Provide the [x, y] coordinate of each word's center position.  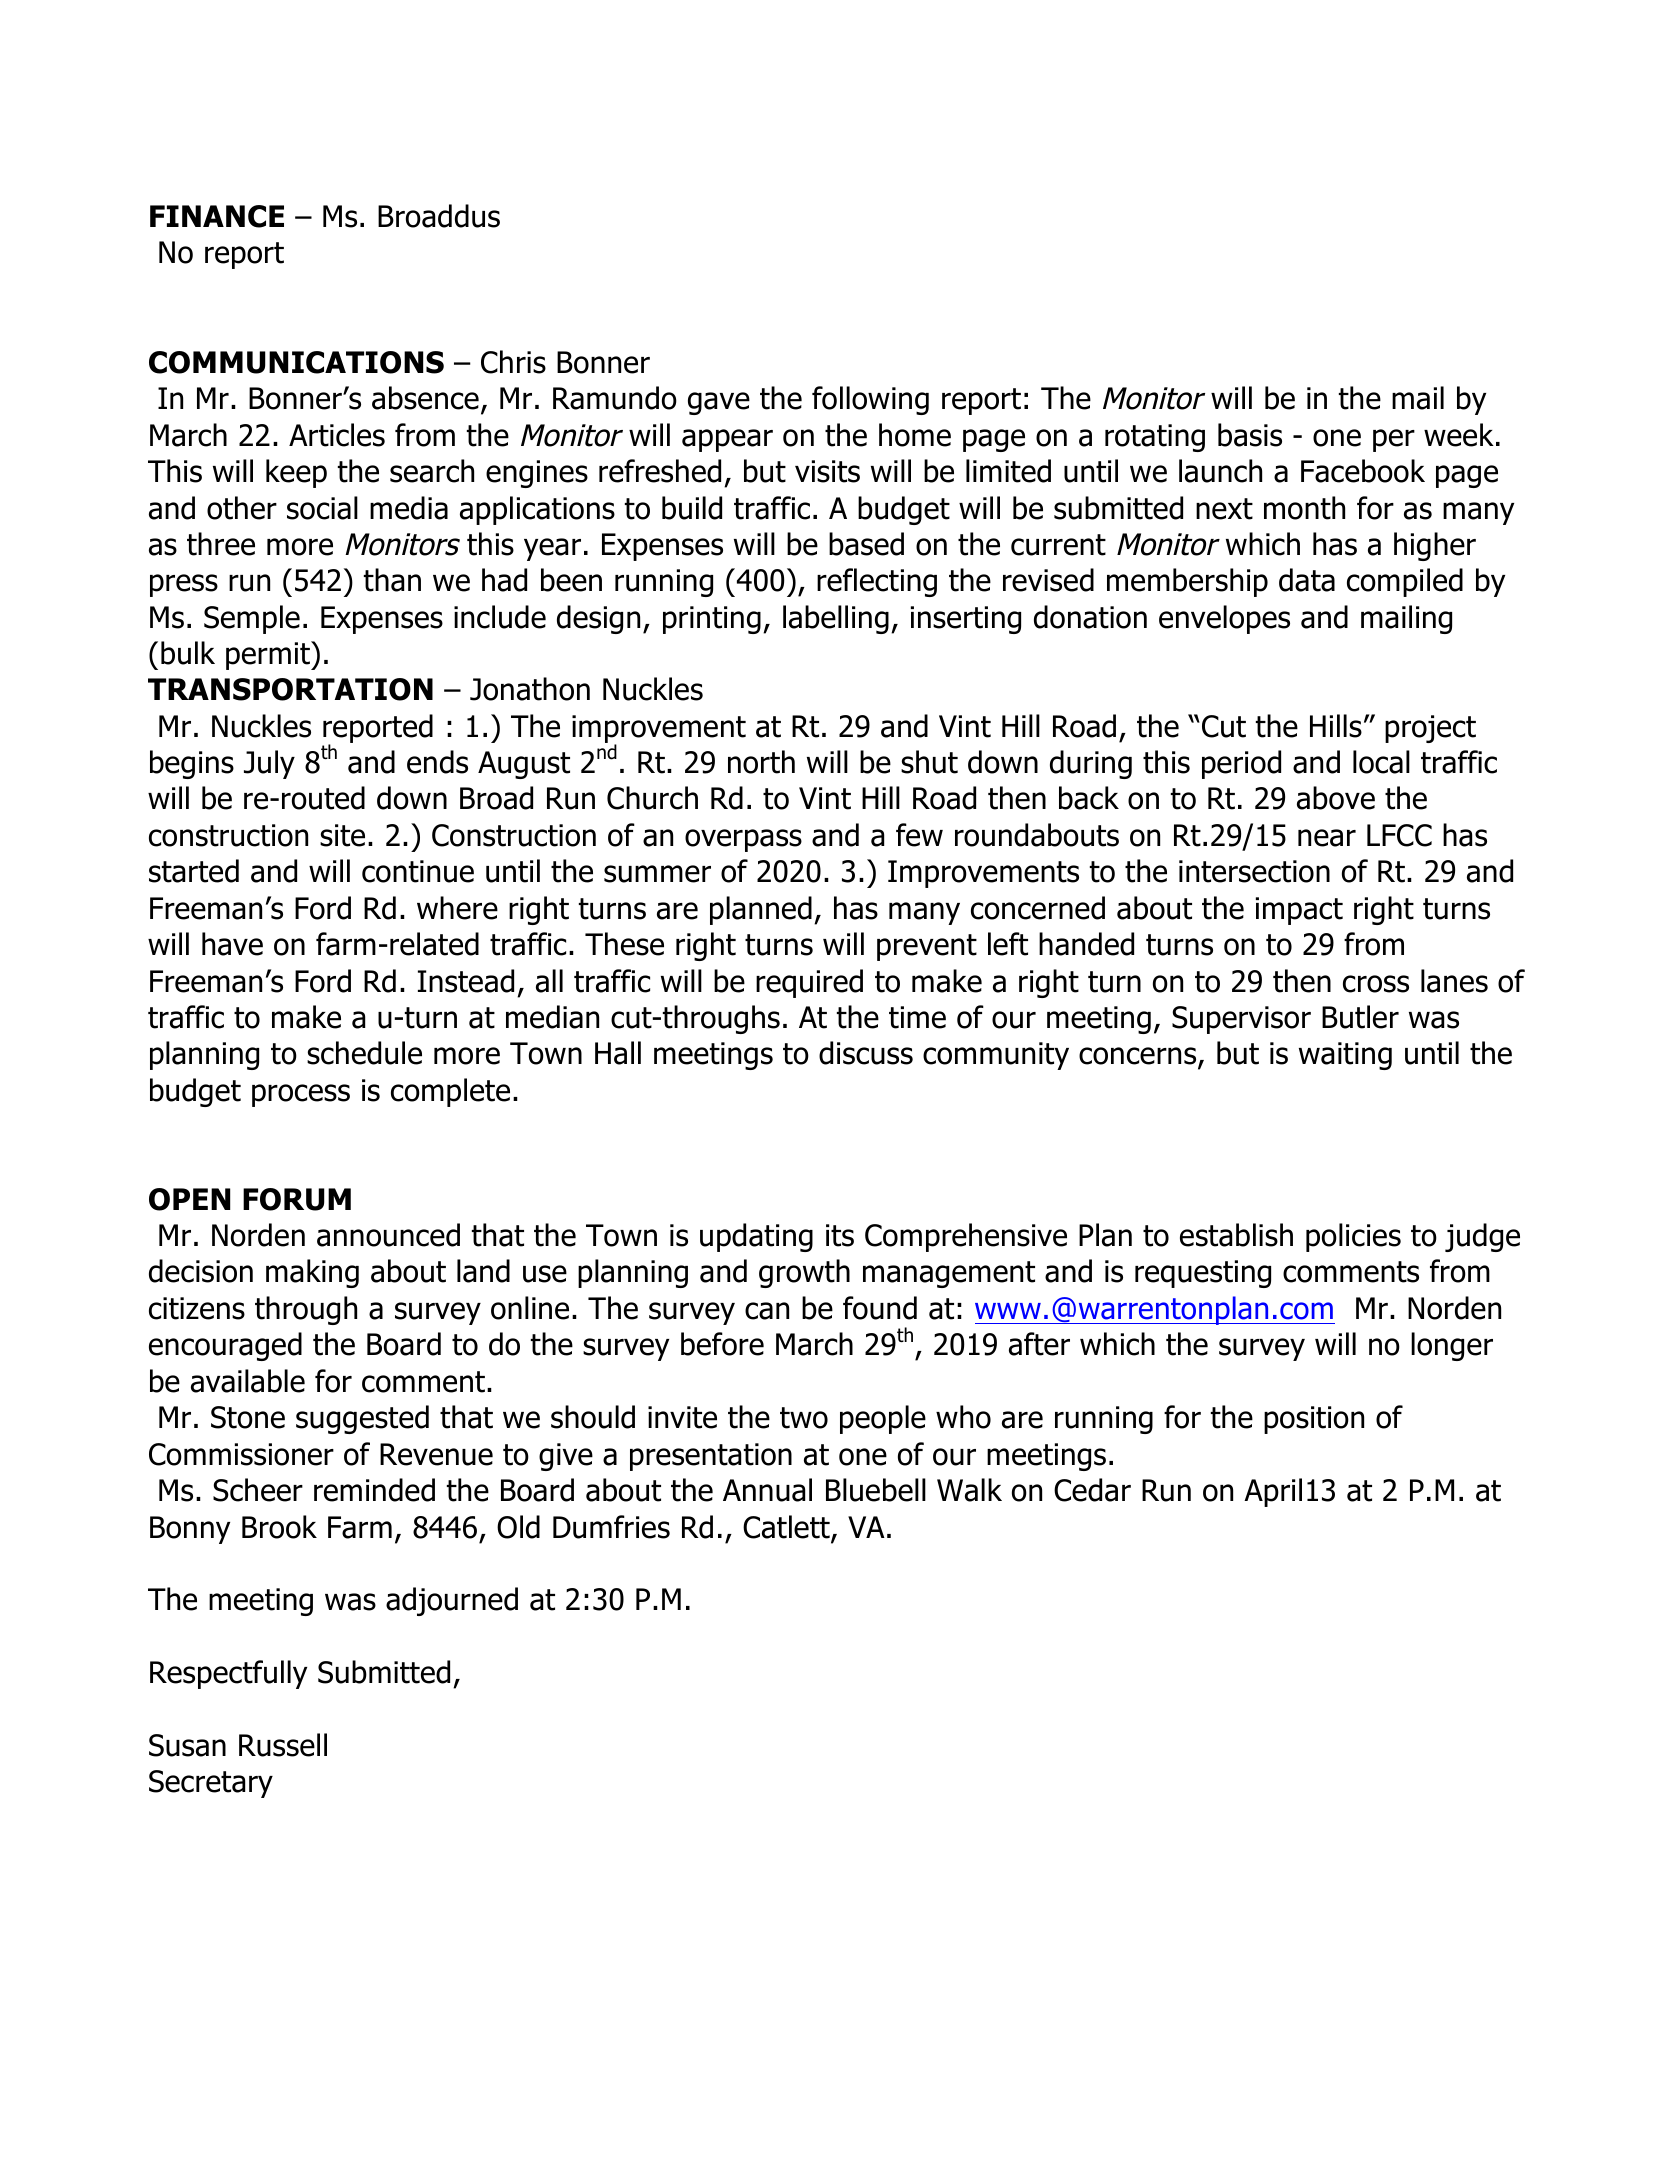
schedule [364, 1053]
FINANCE [217, 216]
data [1307, 580]
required [809, 983]
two [804, 1418]
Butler [1360, 1017]
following [870, 400]
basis [1250, 435]
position [1314, 1420]
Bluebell [876, 1490]
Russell [283, 1745]
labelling [836, 619]
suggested [362, 1419]
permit [269, 655]
